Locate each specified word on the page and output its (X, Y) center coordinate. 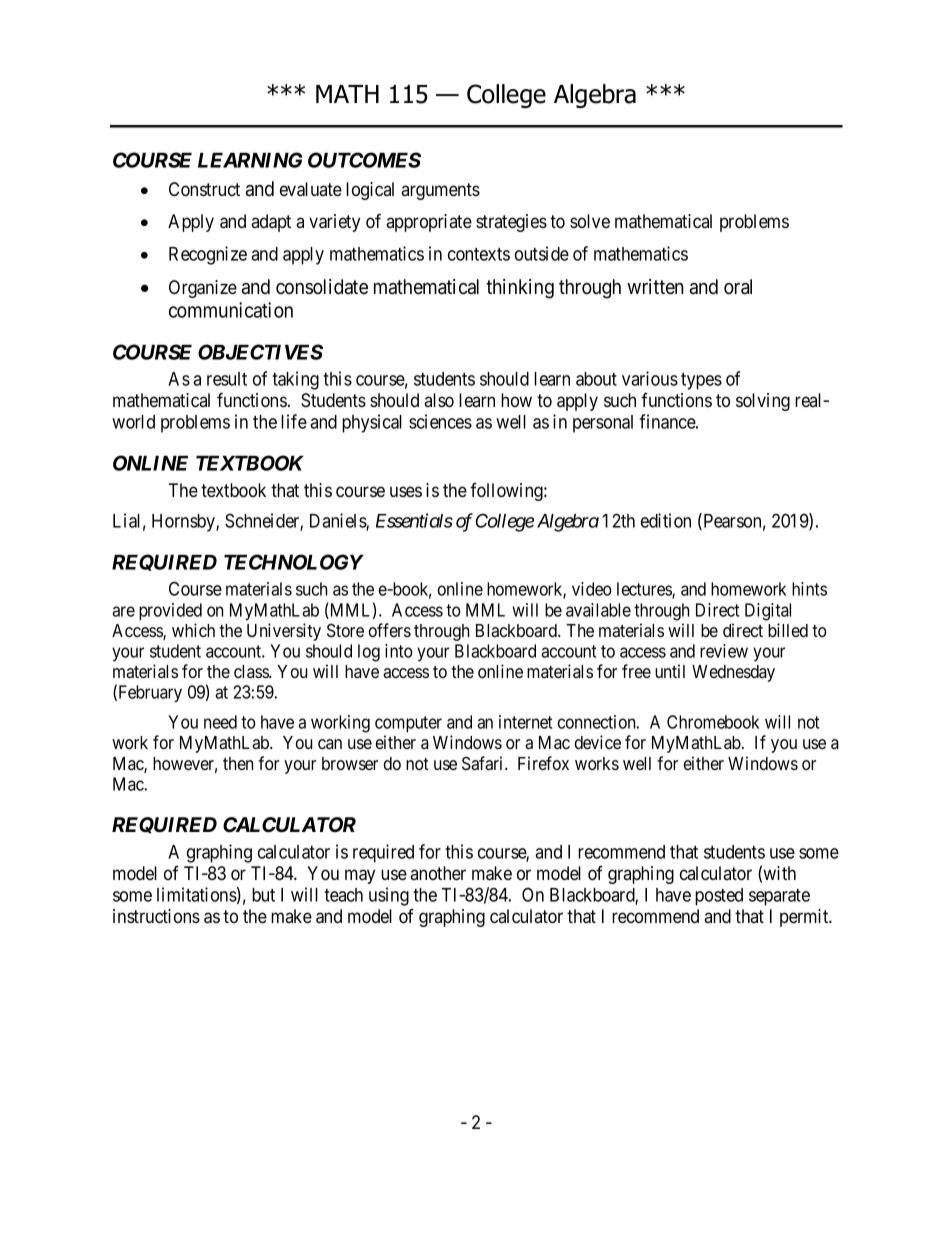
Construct (204, 189)
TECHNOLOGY (294, 562)
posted (719, 897)
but (263, 895)
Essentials (414, 520)
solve (590, 221)
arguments (440, 191)
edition (666, 520)
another (438, 873)
